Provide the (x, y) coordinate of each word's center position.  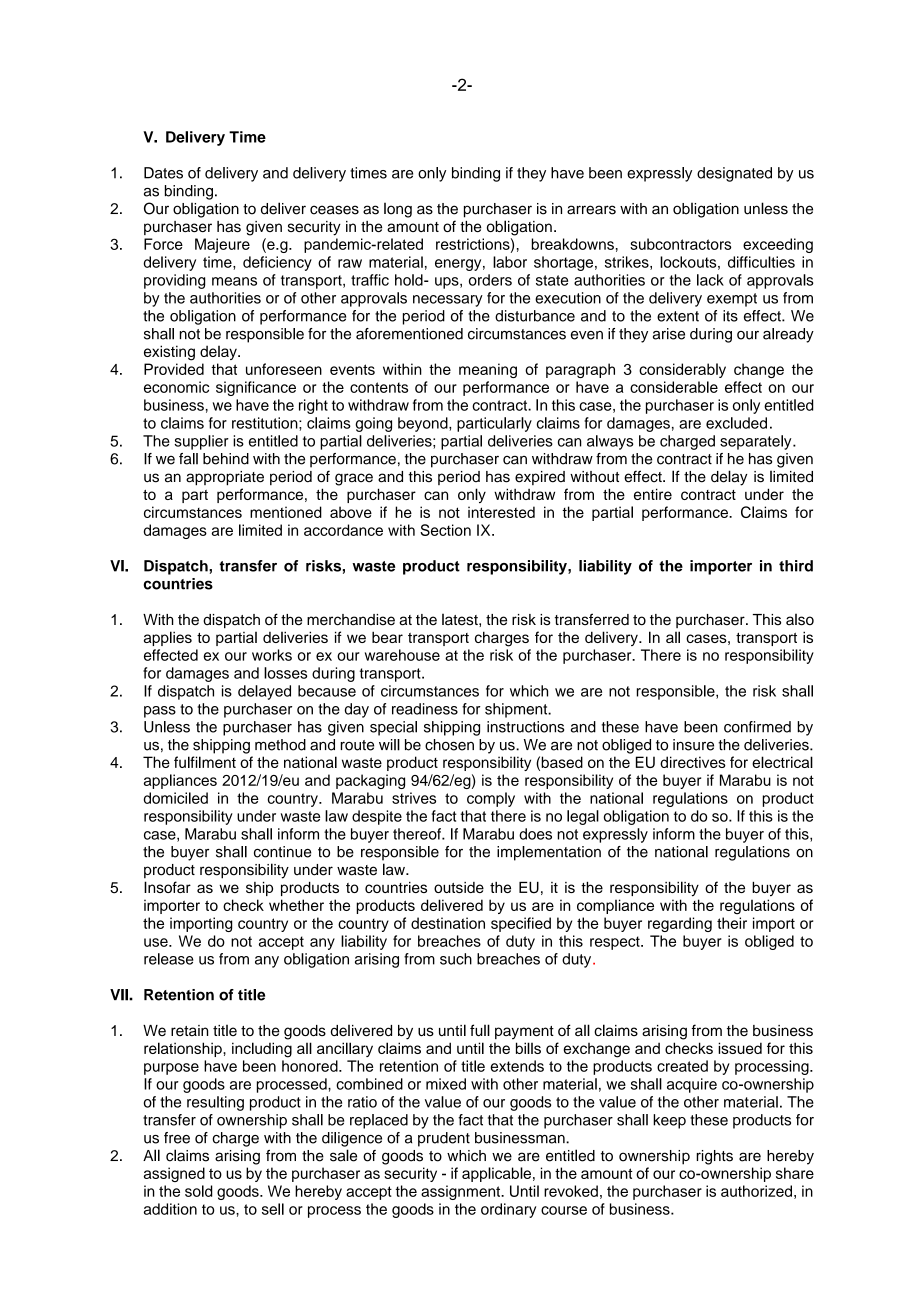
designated (734, 174)
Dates (163, 173)
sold (199, 1191)
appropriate (225, 478)
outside (459, 887)
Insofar (167, 887)
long (398, 210)
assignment (462, 1192)
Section (445, 530)
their (732, 923)
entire (653, 494)
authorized (756, 1191)
